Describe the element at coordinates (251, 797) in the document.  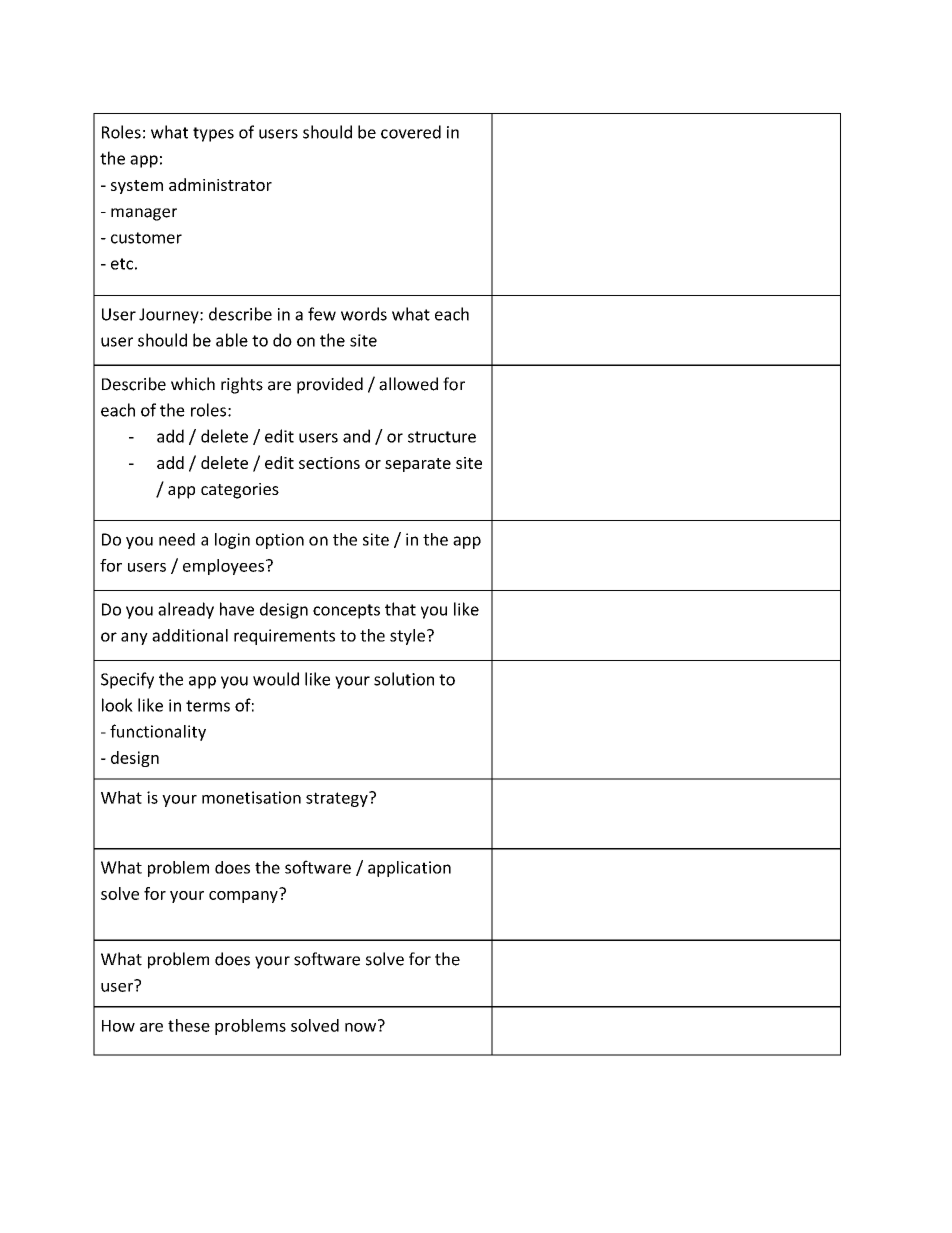
I see `monetisation` at that location.
